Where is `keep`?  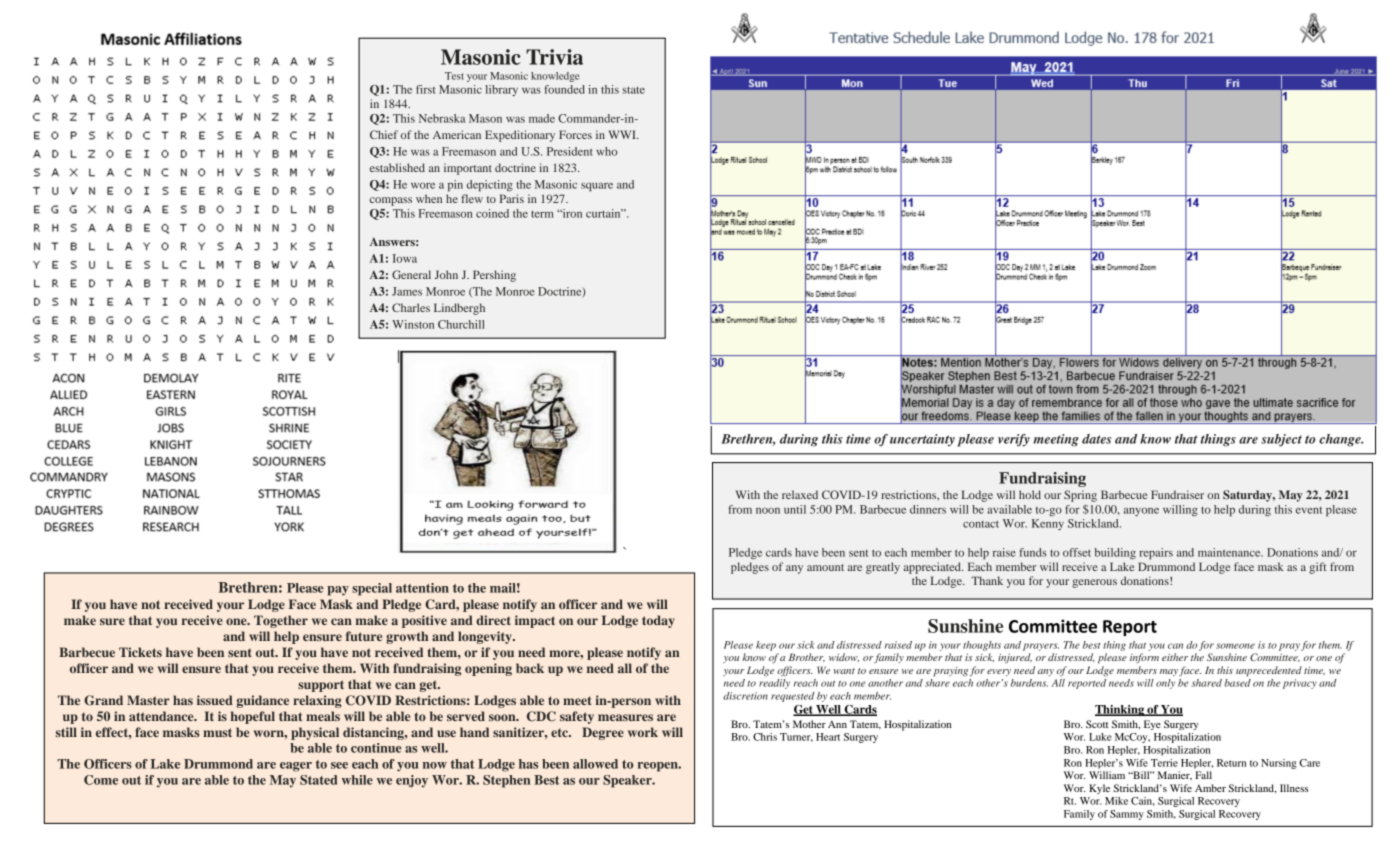
keep is located at coordinates (766, 646).
